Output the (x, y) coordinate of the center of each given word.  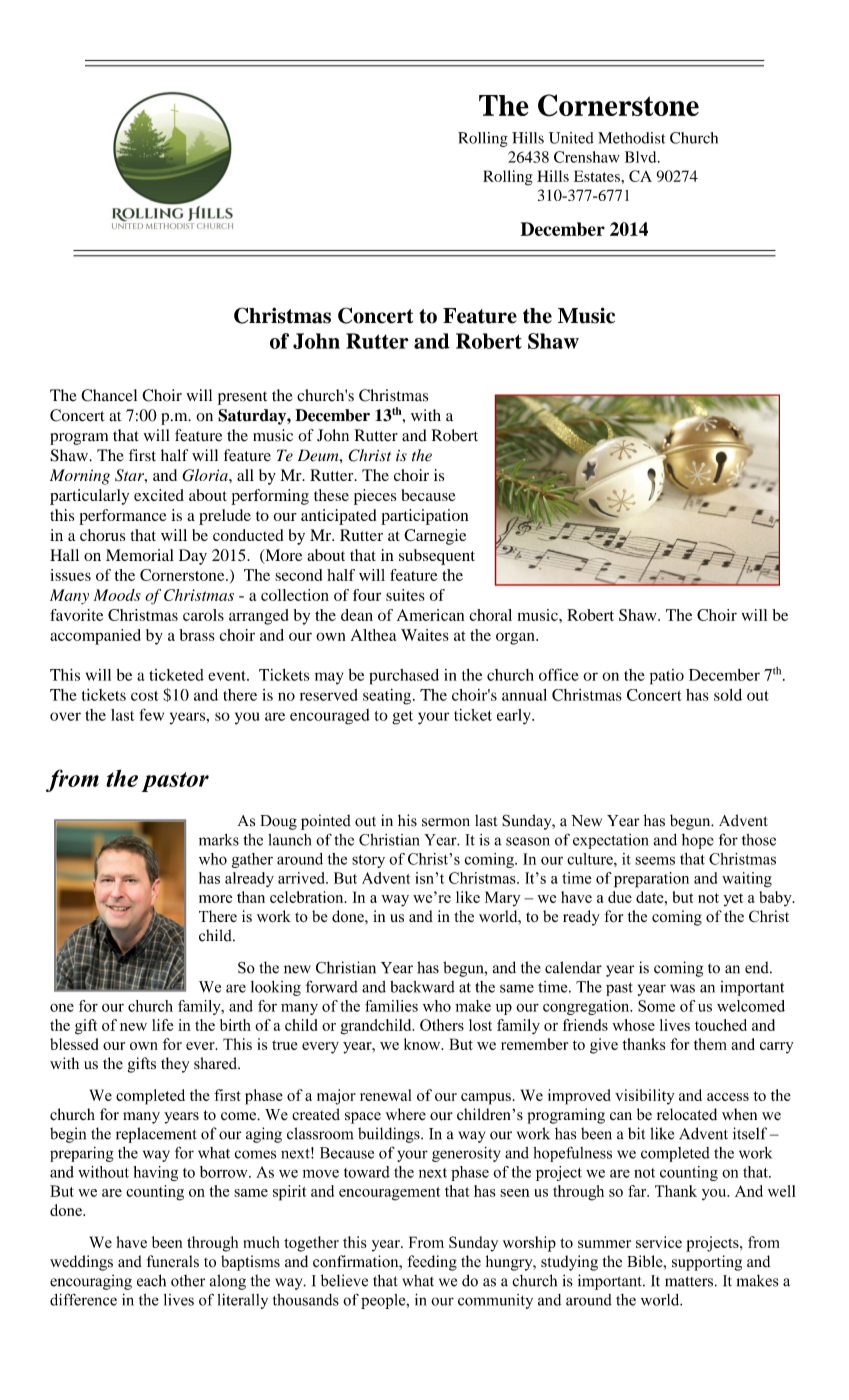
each (151, 1280)
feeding (432, 1263)
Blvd (642, 157)
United (571, 138)
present (242, 398)
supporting (707, 1263)
